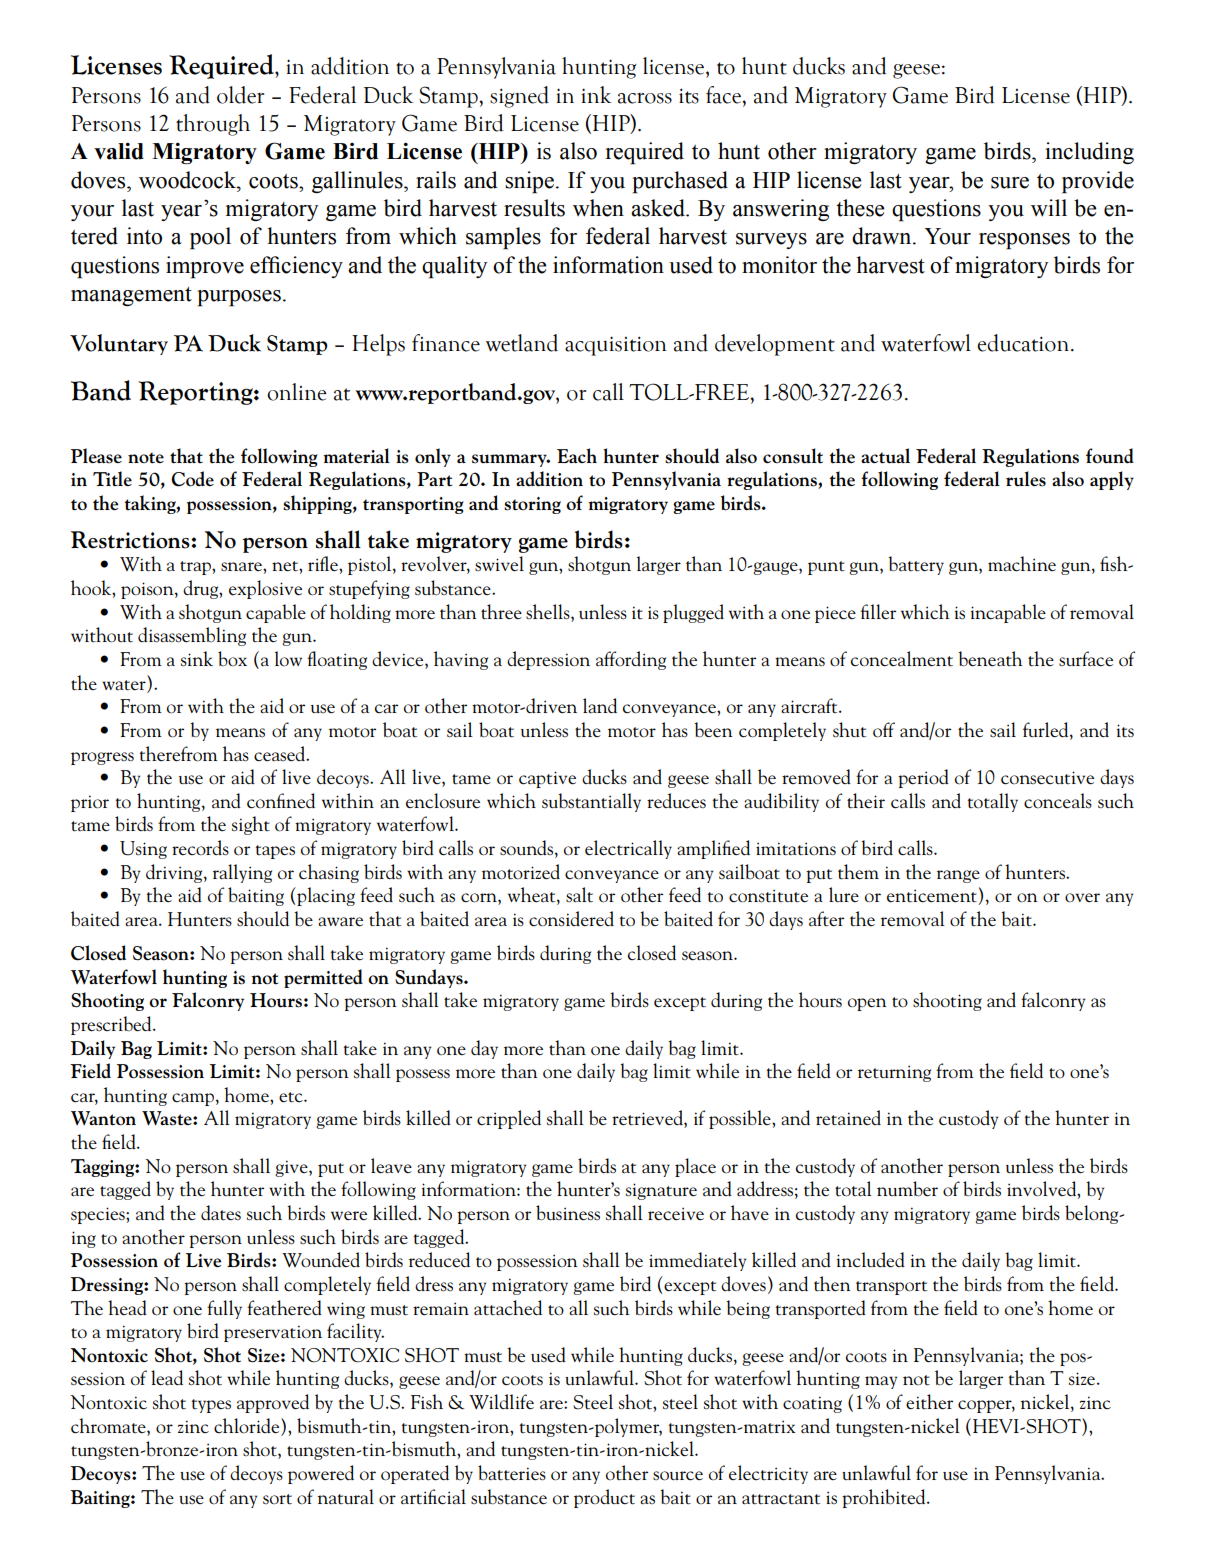 The width and height of the screenshot is (1205, 1560). What do you see at coordinates (645, 98) in the screenshot?
I see `across` at bounding box center [645, 98].
